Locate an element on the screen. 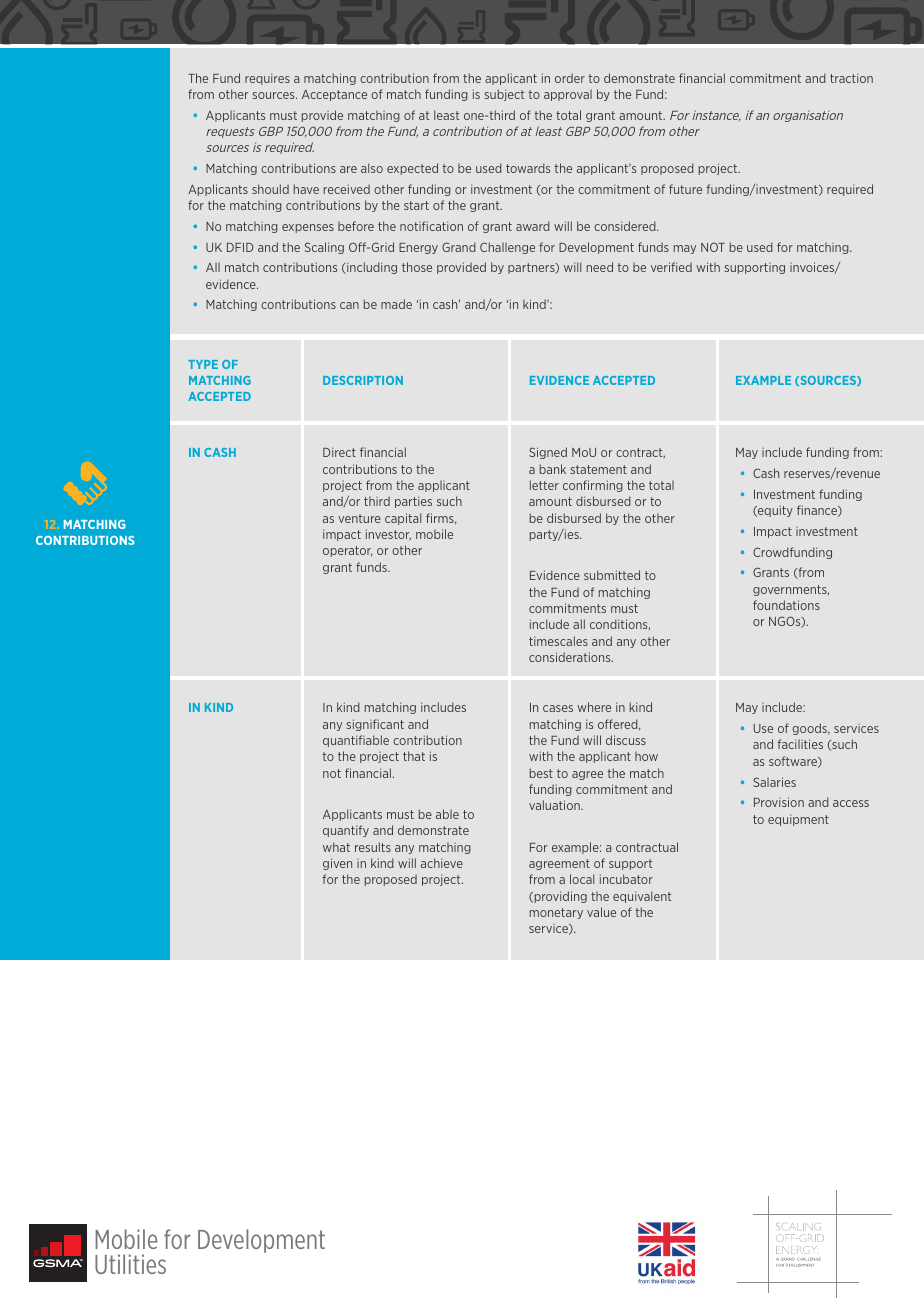 Image resolution: width=924 pixels, height=1308 pixels. given is located at coordinates (337, 864).
